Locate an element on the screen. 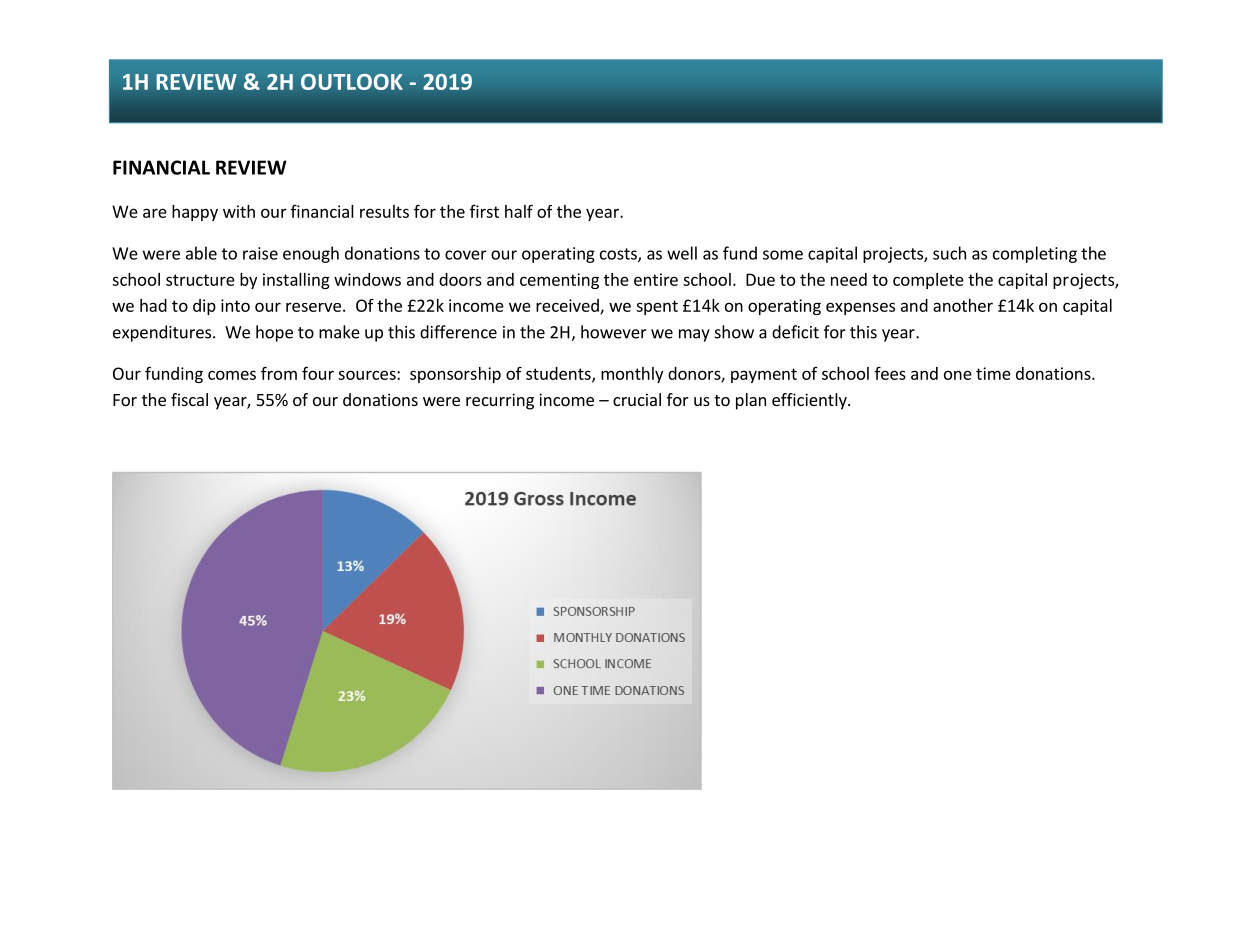  cementing is located at coordinates (559, 281).
